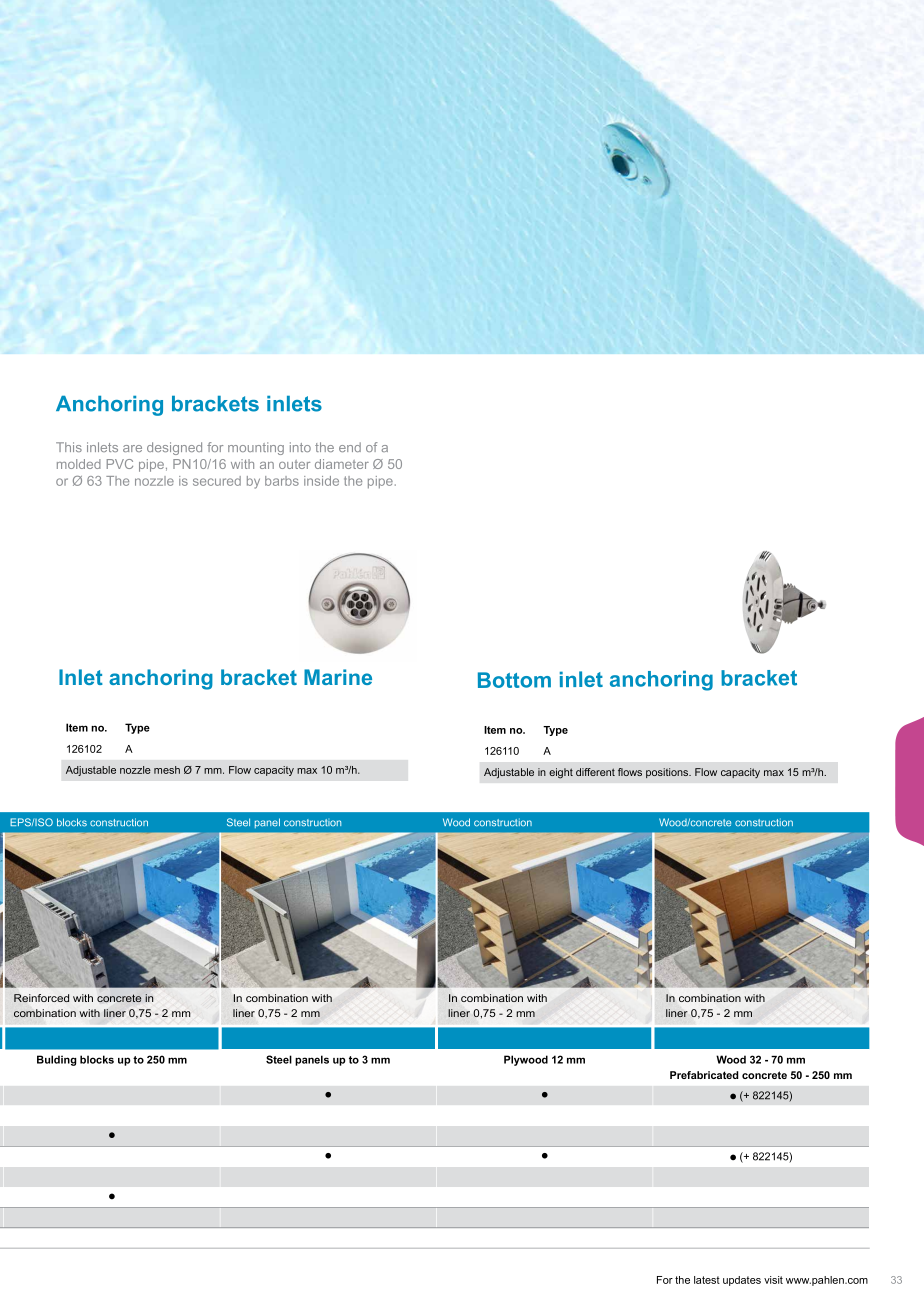 The width and height of the page is (924, 1308). I want to click on diameter, so click(342, 464).
